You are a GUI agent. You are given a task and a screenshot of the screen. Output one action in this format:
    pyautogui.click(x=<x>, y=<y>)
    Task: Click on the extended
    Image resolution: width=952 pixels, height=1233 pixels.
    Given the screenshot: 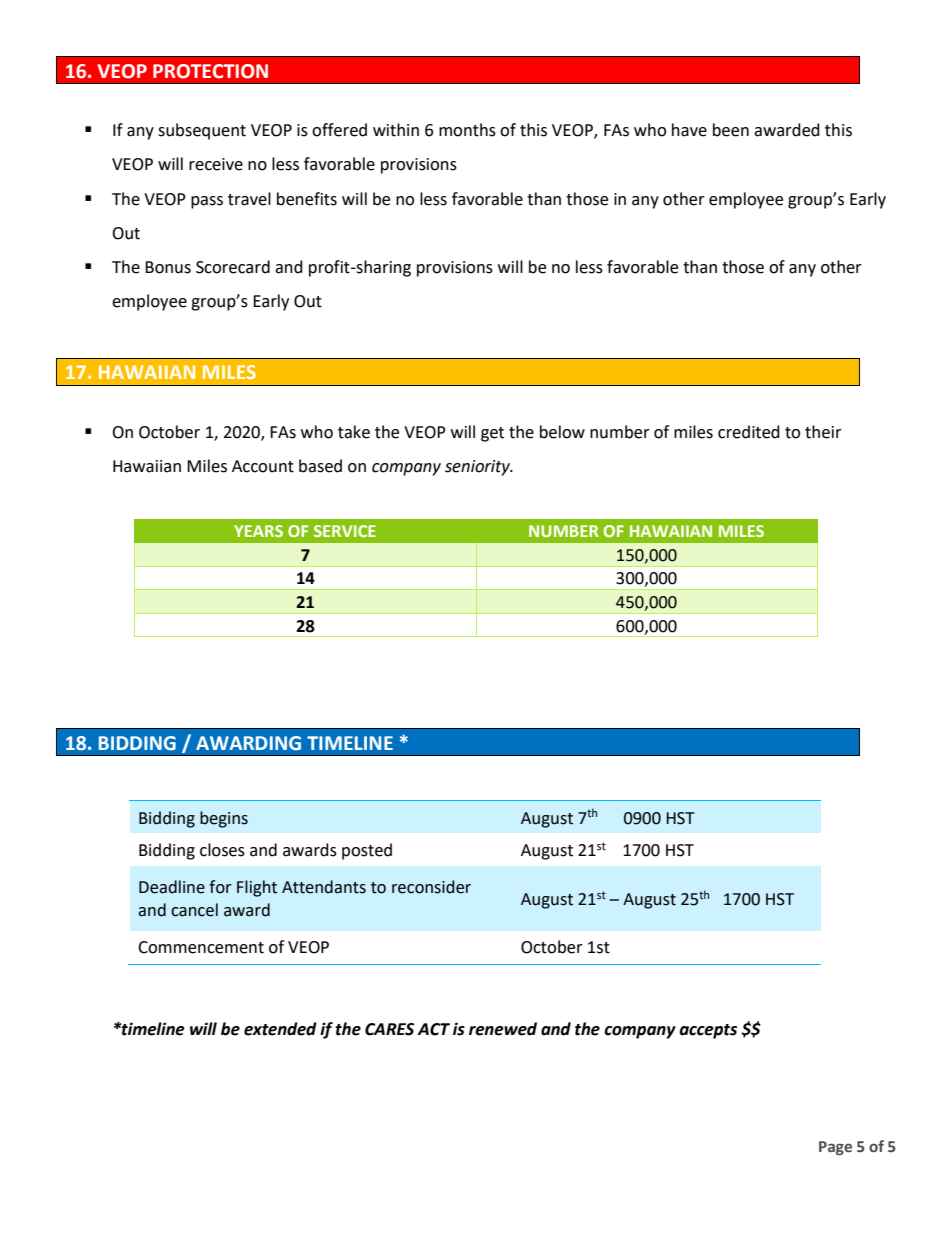 What is the action you would take?
    pyautogui.click(x=280, y=1029)
